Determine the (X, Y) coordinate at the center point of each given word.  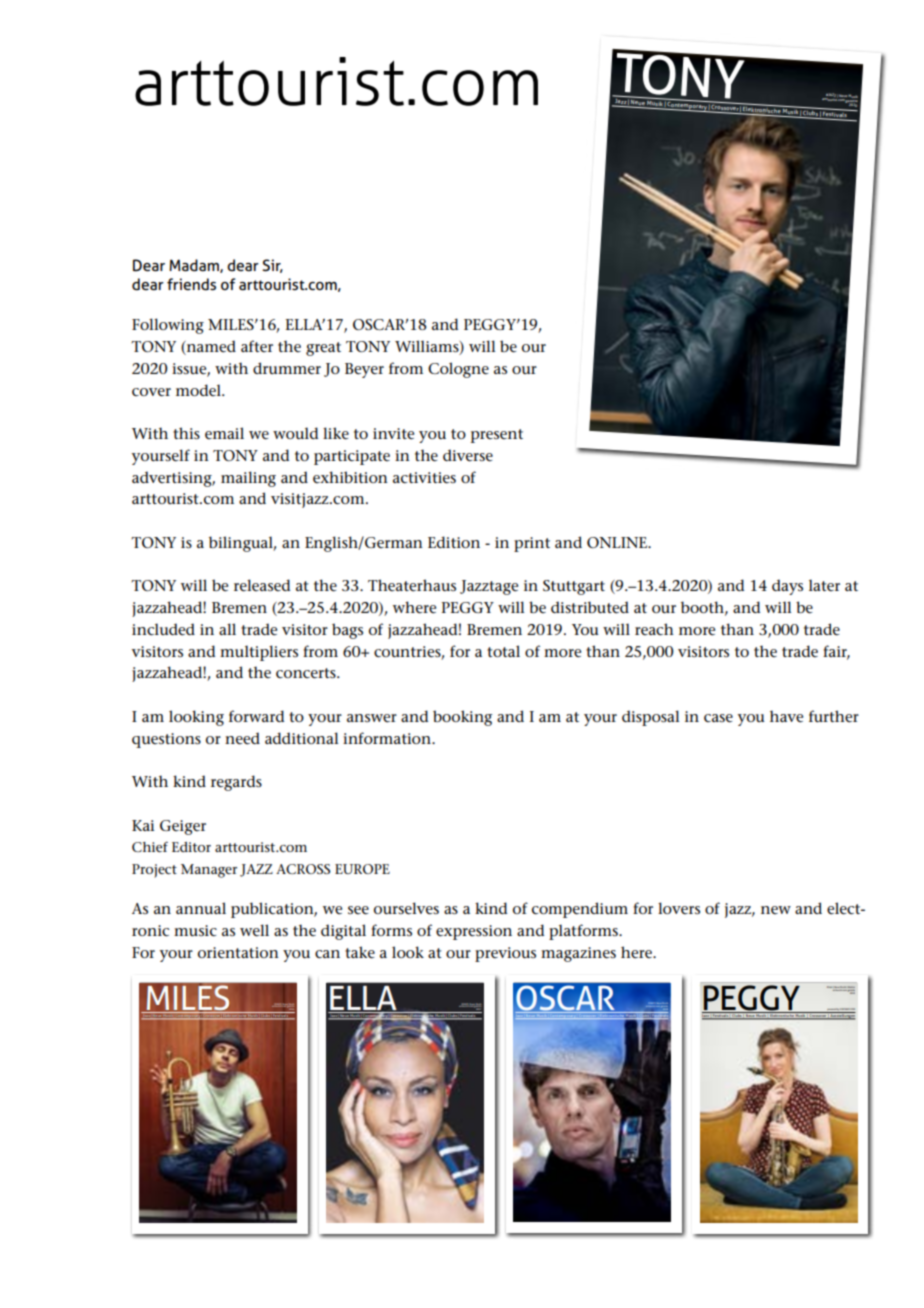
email (224, 433)
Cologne (458, 370)
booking (463, 718)
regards (236, 783)
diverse (468, 455)
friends (191, 284)
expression (474, 932)
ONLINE (618, 542)
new (776, 910)
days (787, 587)
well (254, 930)
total (503, 651)
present (497, 436)
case (718, 718)
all (227, 629)
